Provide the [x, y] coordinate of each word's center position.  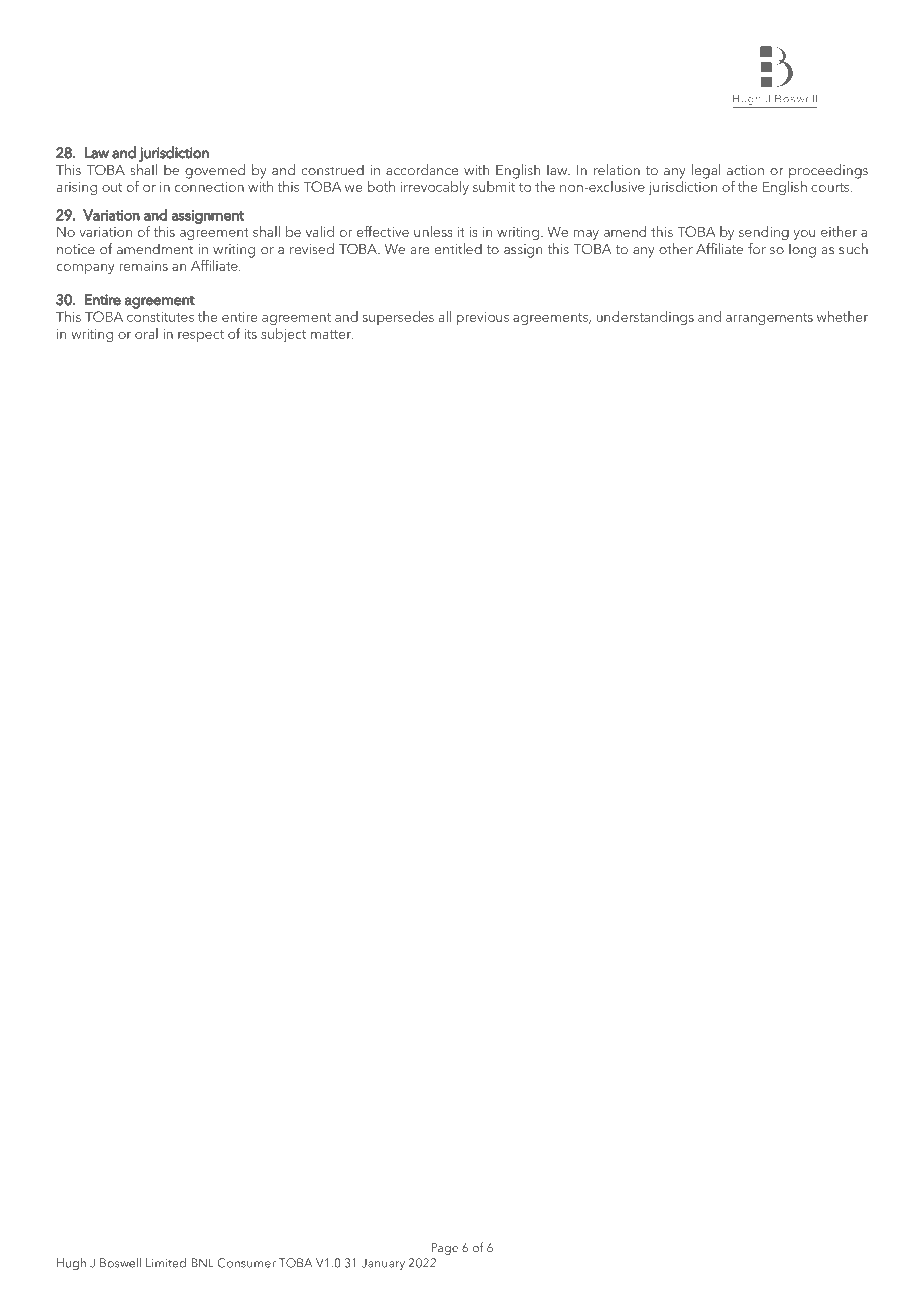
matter [332, 334]
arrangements [769, 319]
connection [209, 187]
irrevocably [435, 188]
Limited [166, 1263]
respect [201, 336]
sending [764, 233]
